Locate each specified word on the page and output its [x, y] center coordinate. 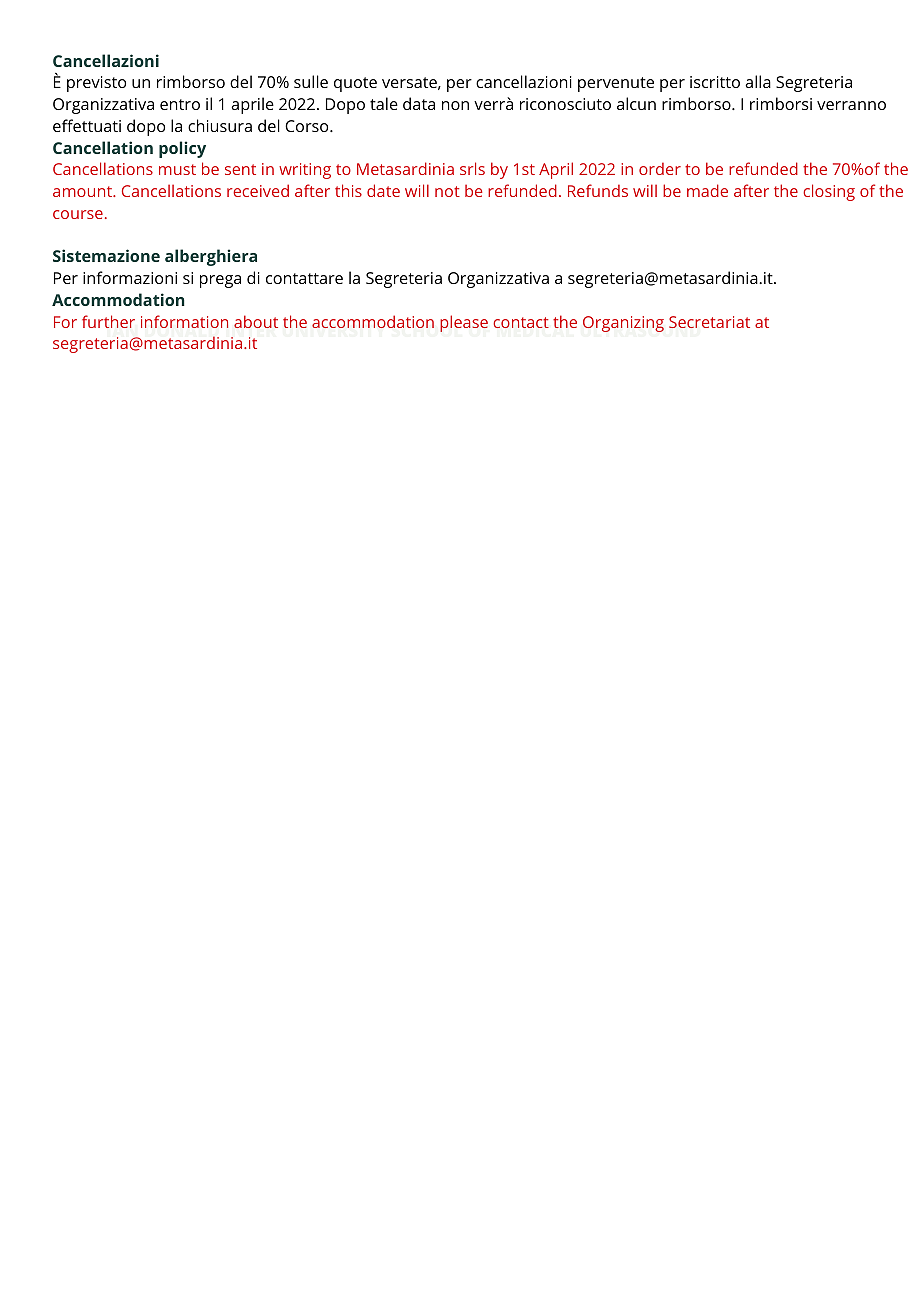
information [184, 321]
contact [521, 322]
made [707, 190]
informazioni [130, 277]
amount [83, 191]
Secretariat [709, 322]
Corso [308, 126]
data [419, 103]
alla [758, 81]
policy [182, 149]
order [660, 168]
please [464, 323]
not [447, 191]
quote [355, 84]
